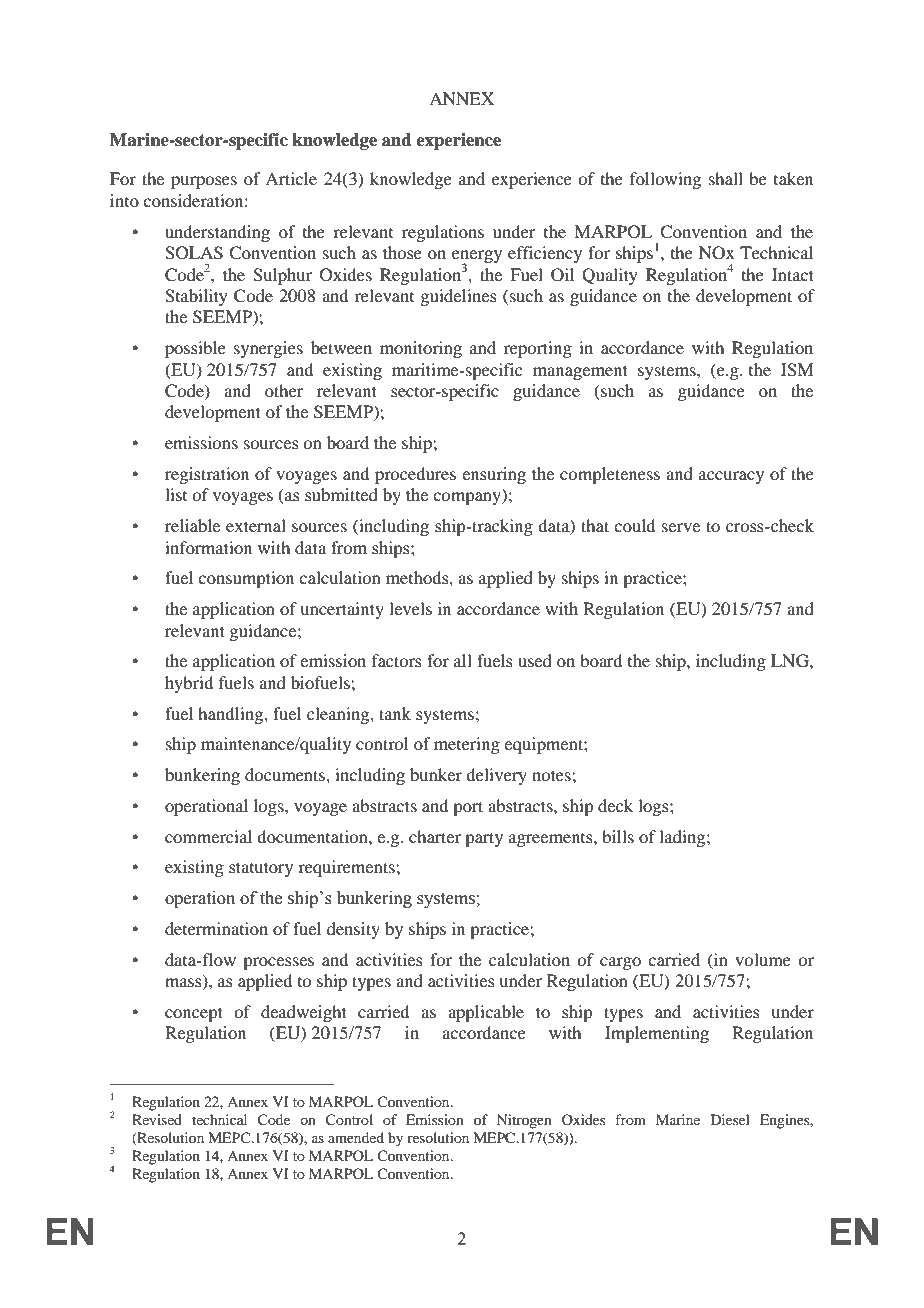  I want to click on purposes, so click(204, 182).
